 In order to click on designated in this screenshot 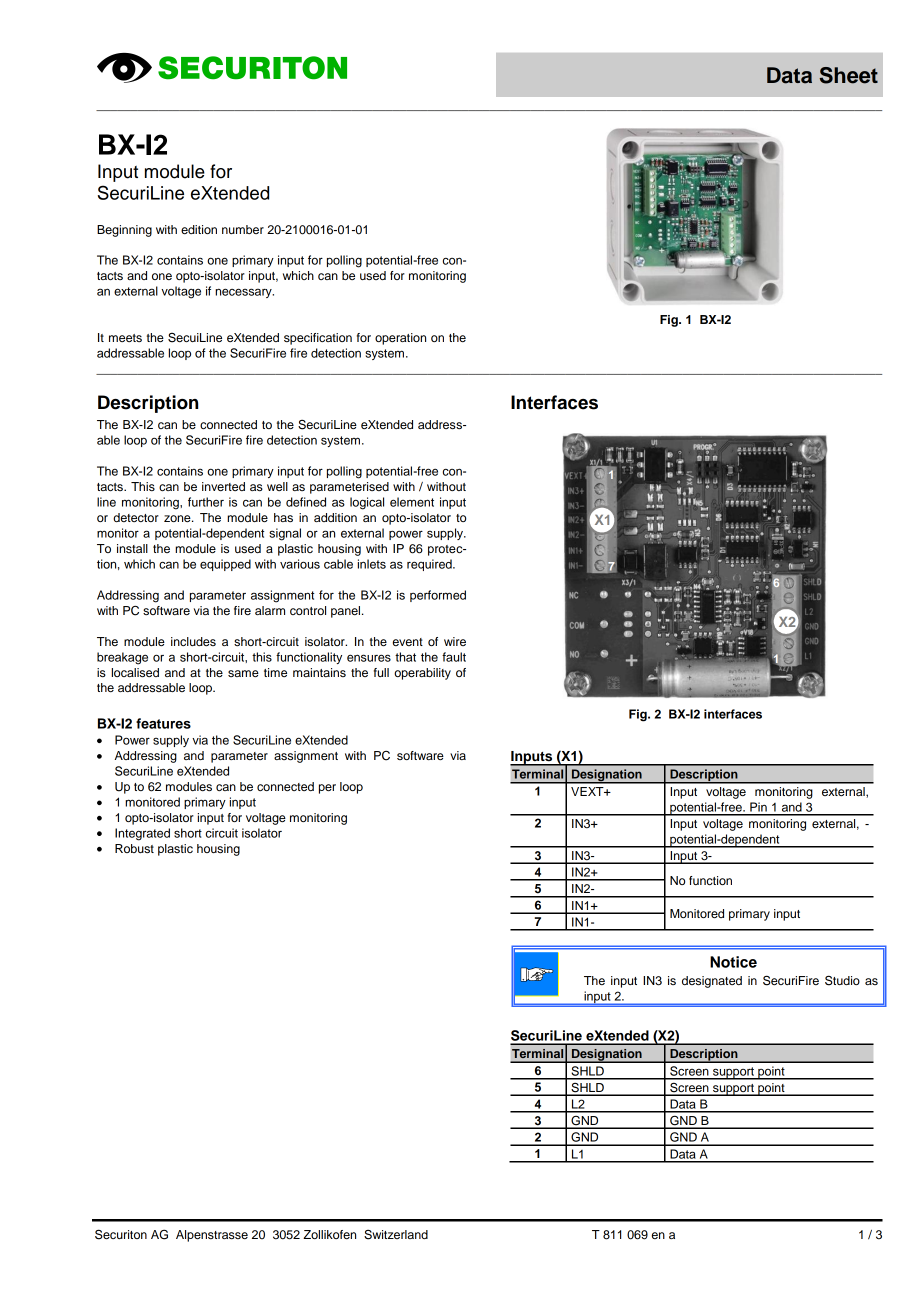, I will do `click(712, 982)`.
